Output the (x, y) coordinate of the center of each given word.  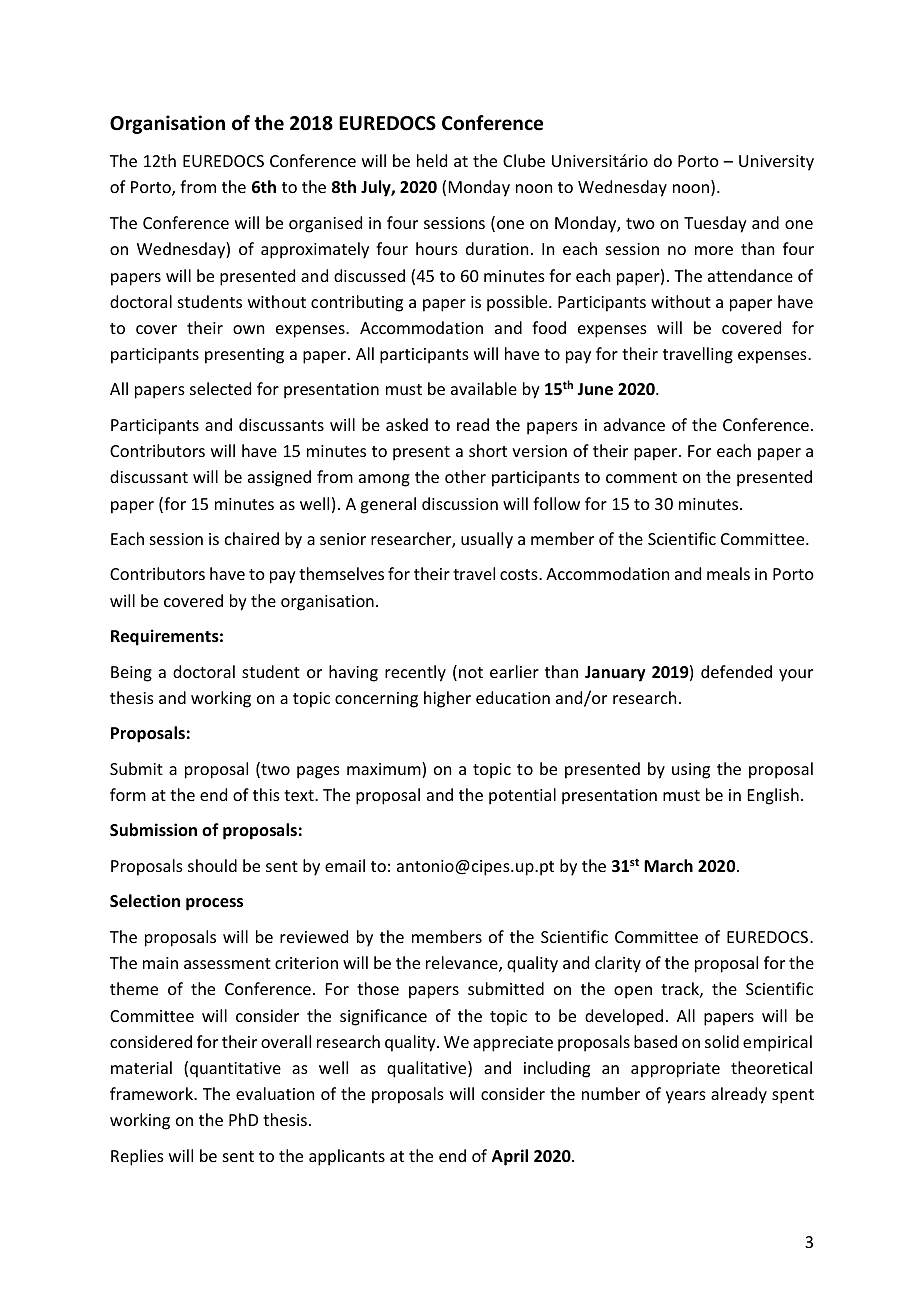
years (686, 1097)
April (510, 1157)
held (432, 160)
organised (325, 224)
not (471, 672)
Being (131, 674)
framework (152, 1093)
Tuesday (715, 224)
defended (736, 671)
